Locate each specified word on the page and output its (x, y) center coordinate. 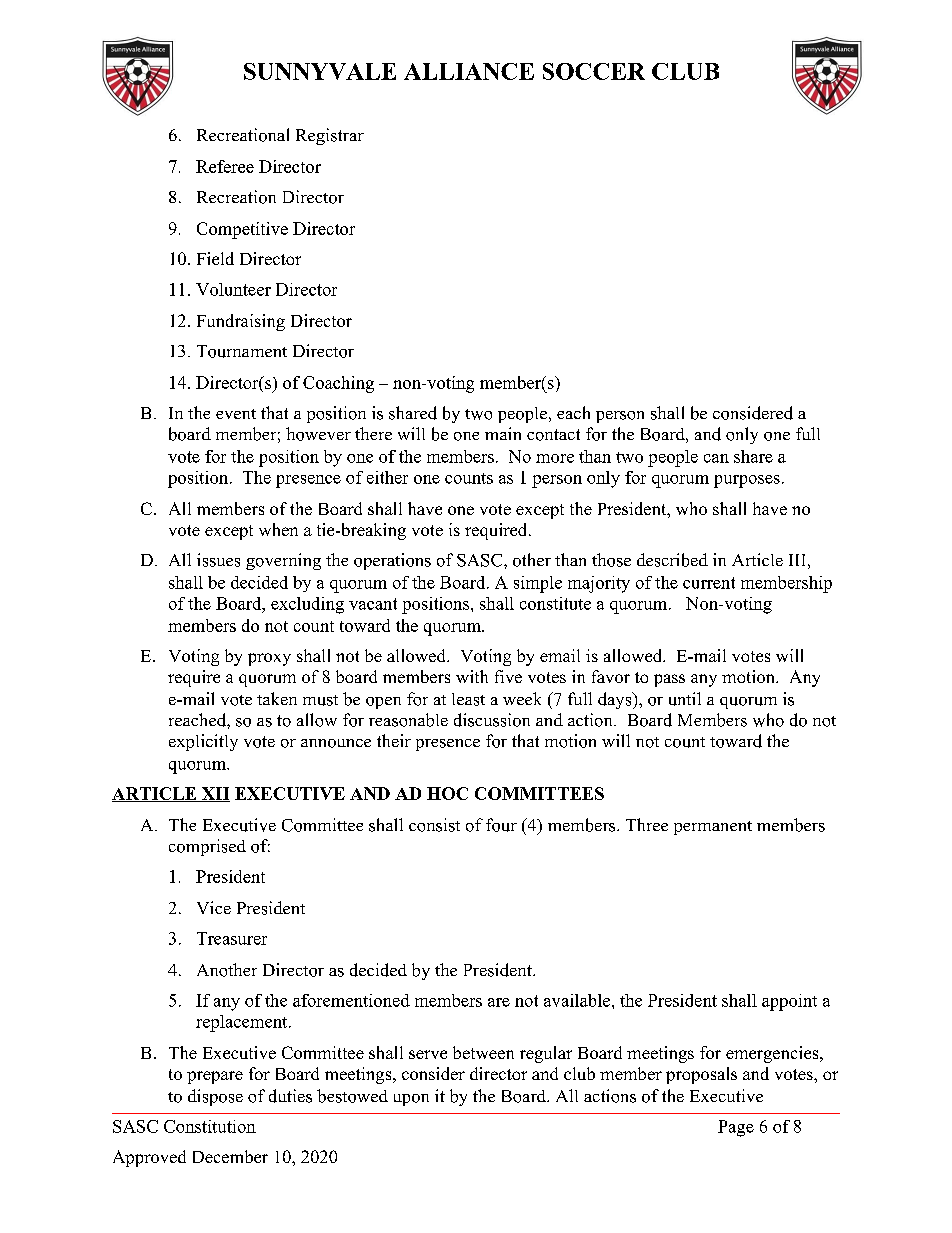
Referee (225, 166)
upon (411, 1100)
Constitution (210, 1126)
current (709, 583)
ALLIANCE (469, 71)
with (472, 676)
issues (218, 560)
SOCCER (594, 71)
